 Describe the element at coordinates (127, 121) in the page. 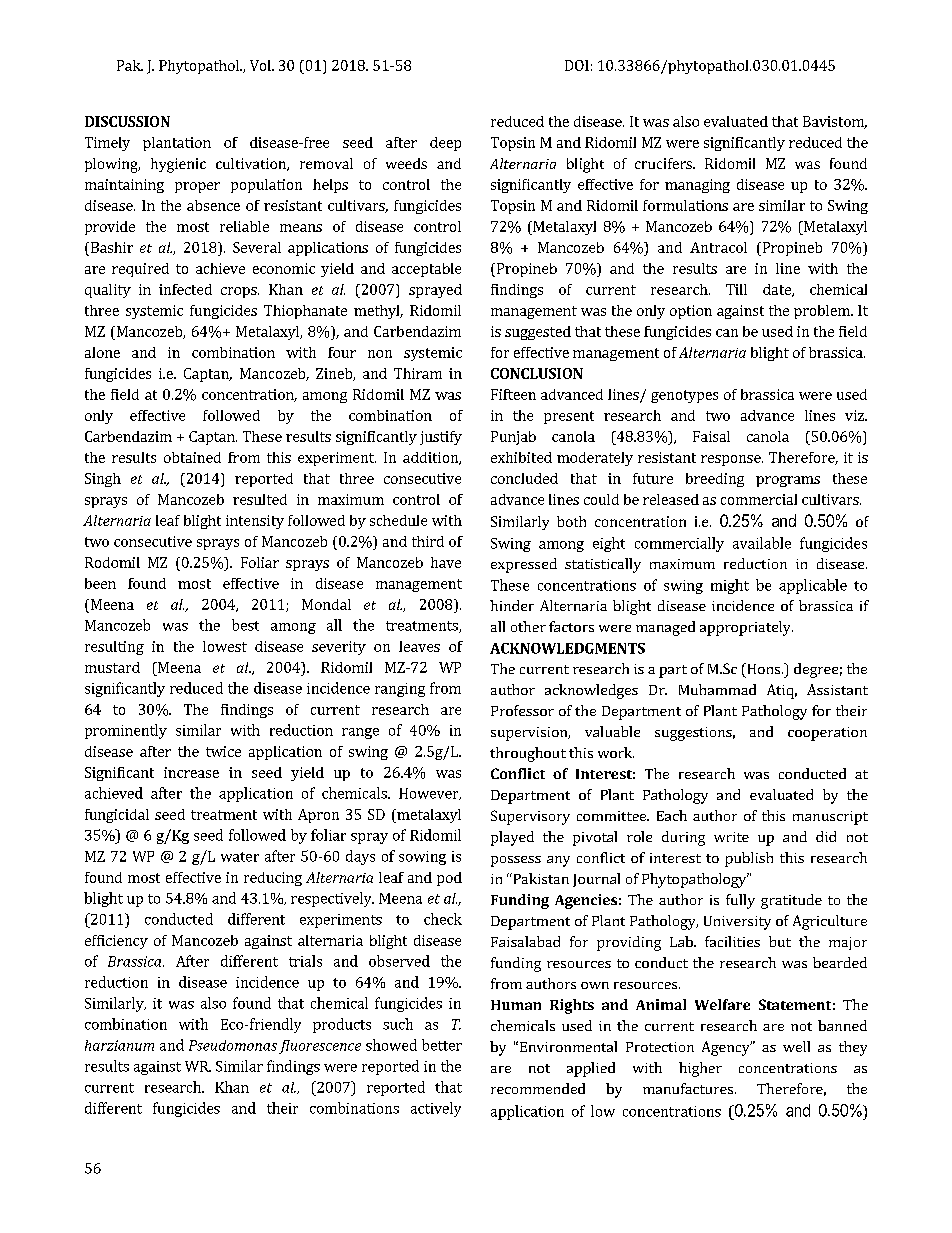

I see `DISCUSSION` at that location.
